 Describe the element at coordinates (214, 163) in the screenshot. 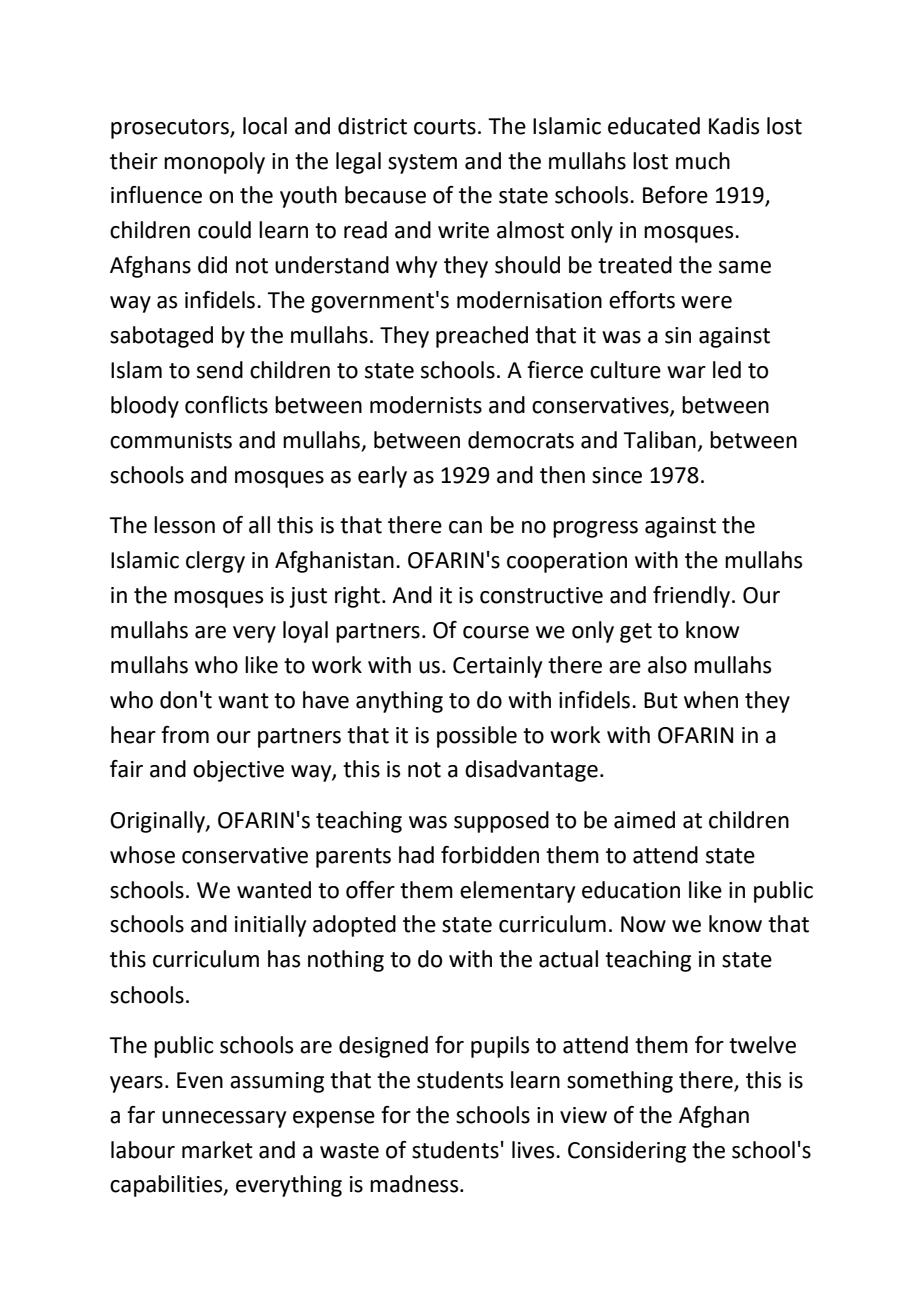

I see `monopoly` at that location.
